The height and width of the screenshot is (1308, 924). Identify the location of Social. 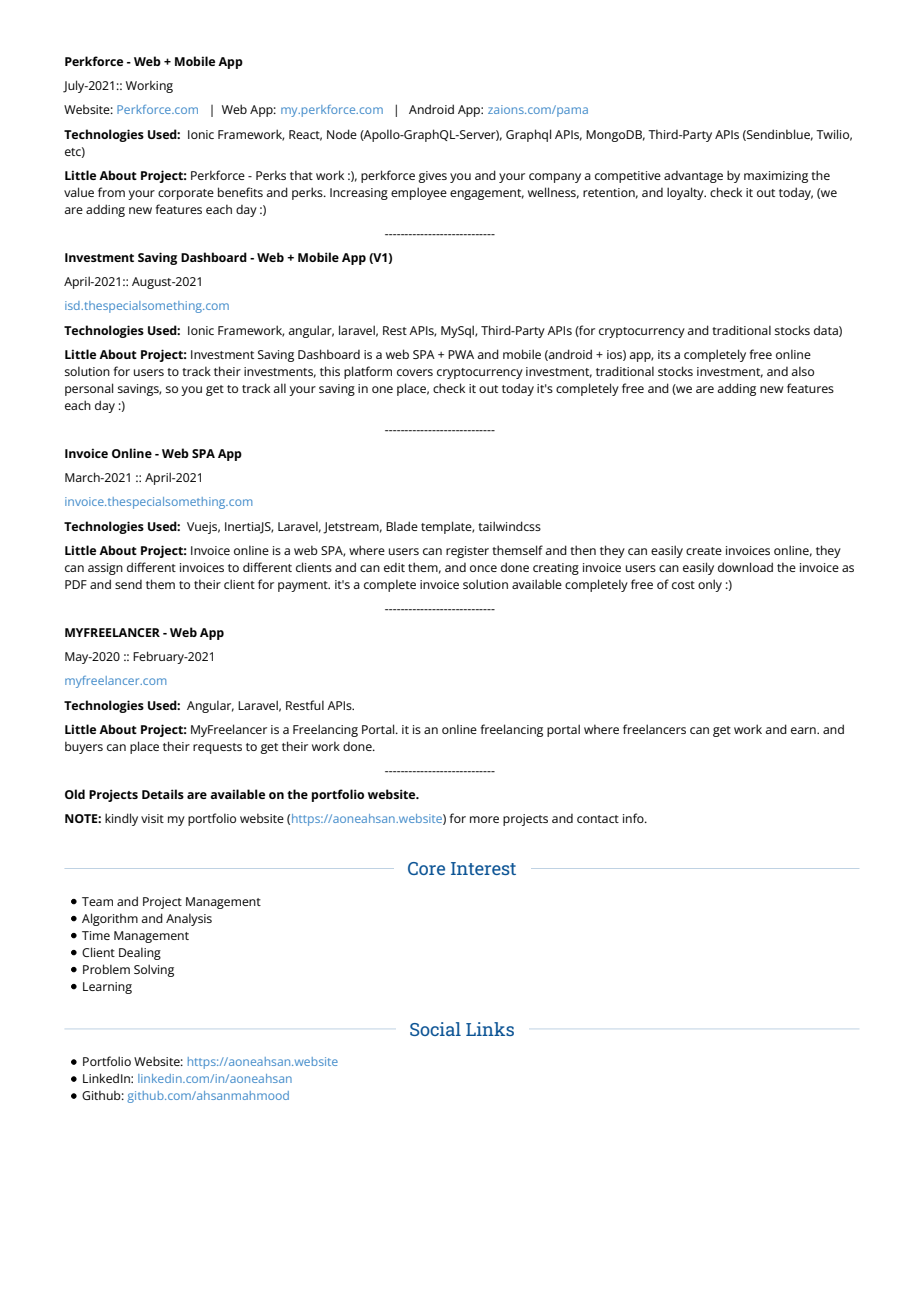
(435, 1029).
